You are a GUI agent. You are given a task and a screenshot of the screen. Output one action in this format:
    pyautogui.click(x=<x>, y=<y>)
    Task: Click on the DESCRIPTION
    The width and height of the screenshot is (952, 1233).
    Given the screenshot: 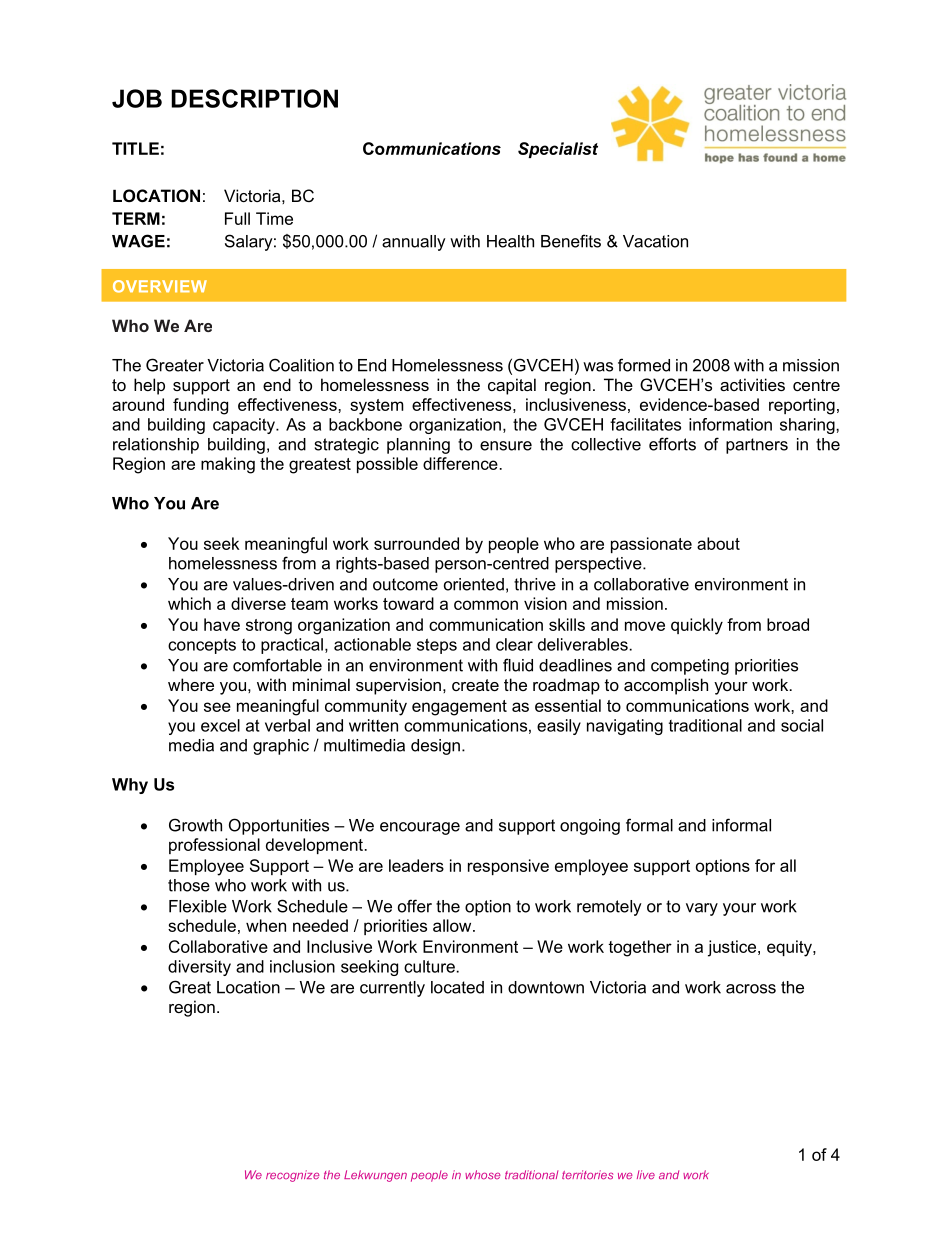 What is the action you would take?
    pyautogui.click(x=254, y=98)
